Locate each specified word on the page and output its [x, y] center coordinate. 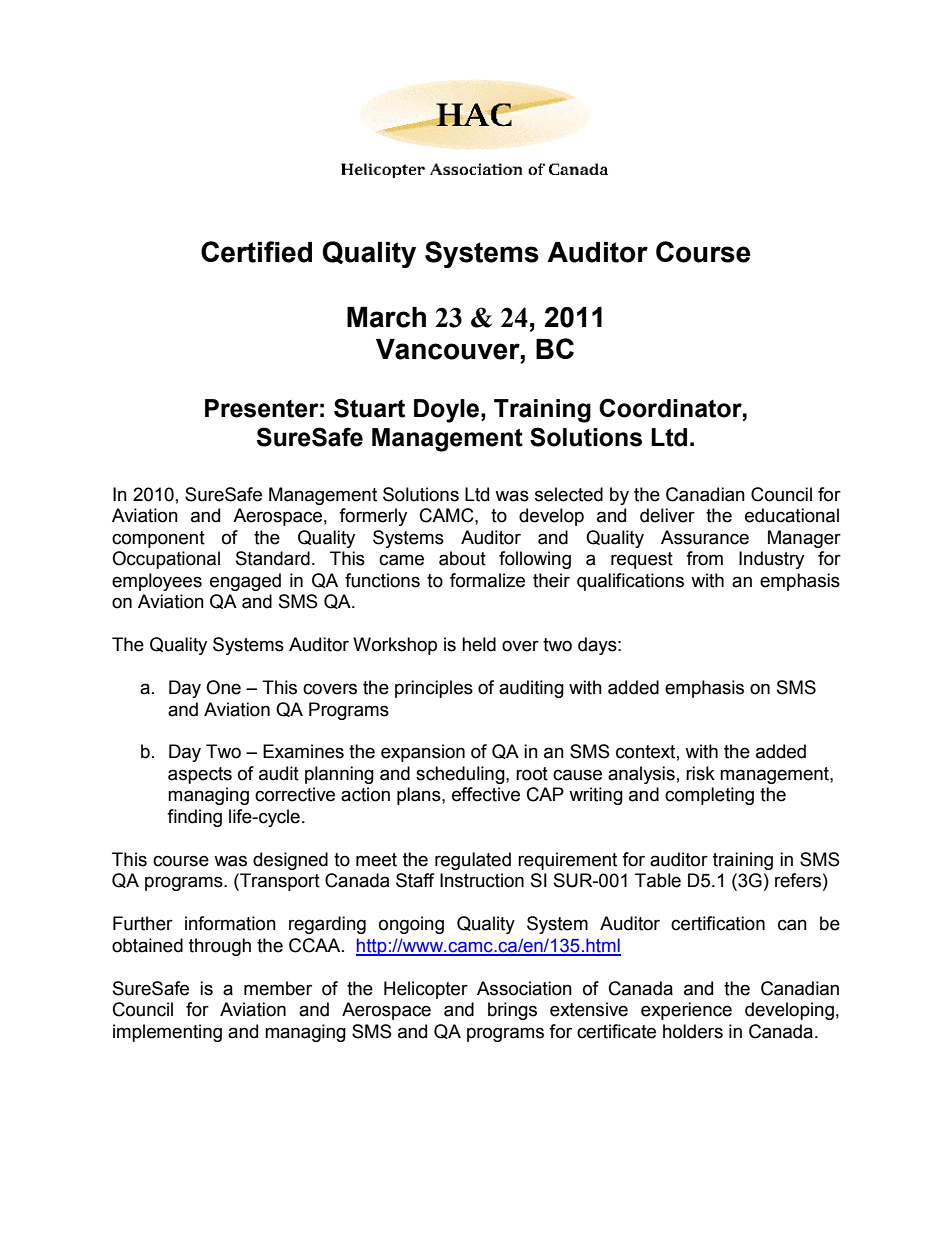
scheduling [461, 775]
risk [700, 773]
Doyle [446, 411]
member [278, 988]
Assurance [705, 537]
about [462, 558]
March [386, 317]
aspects [200, 775]
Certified [256, 252]
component [158, 539]
